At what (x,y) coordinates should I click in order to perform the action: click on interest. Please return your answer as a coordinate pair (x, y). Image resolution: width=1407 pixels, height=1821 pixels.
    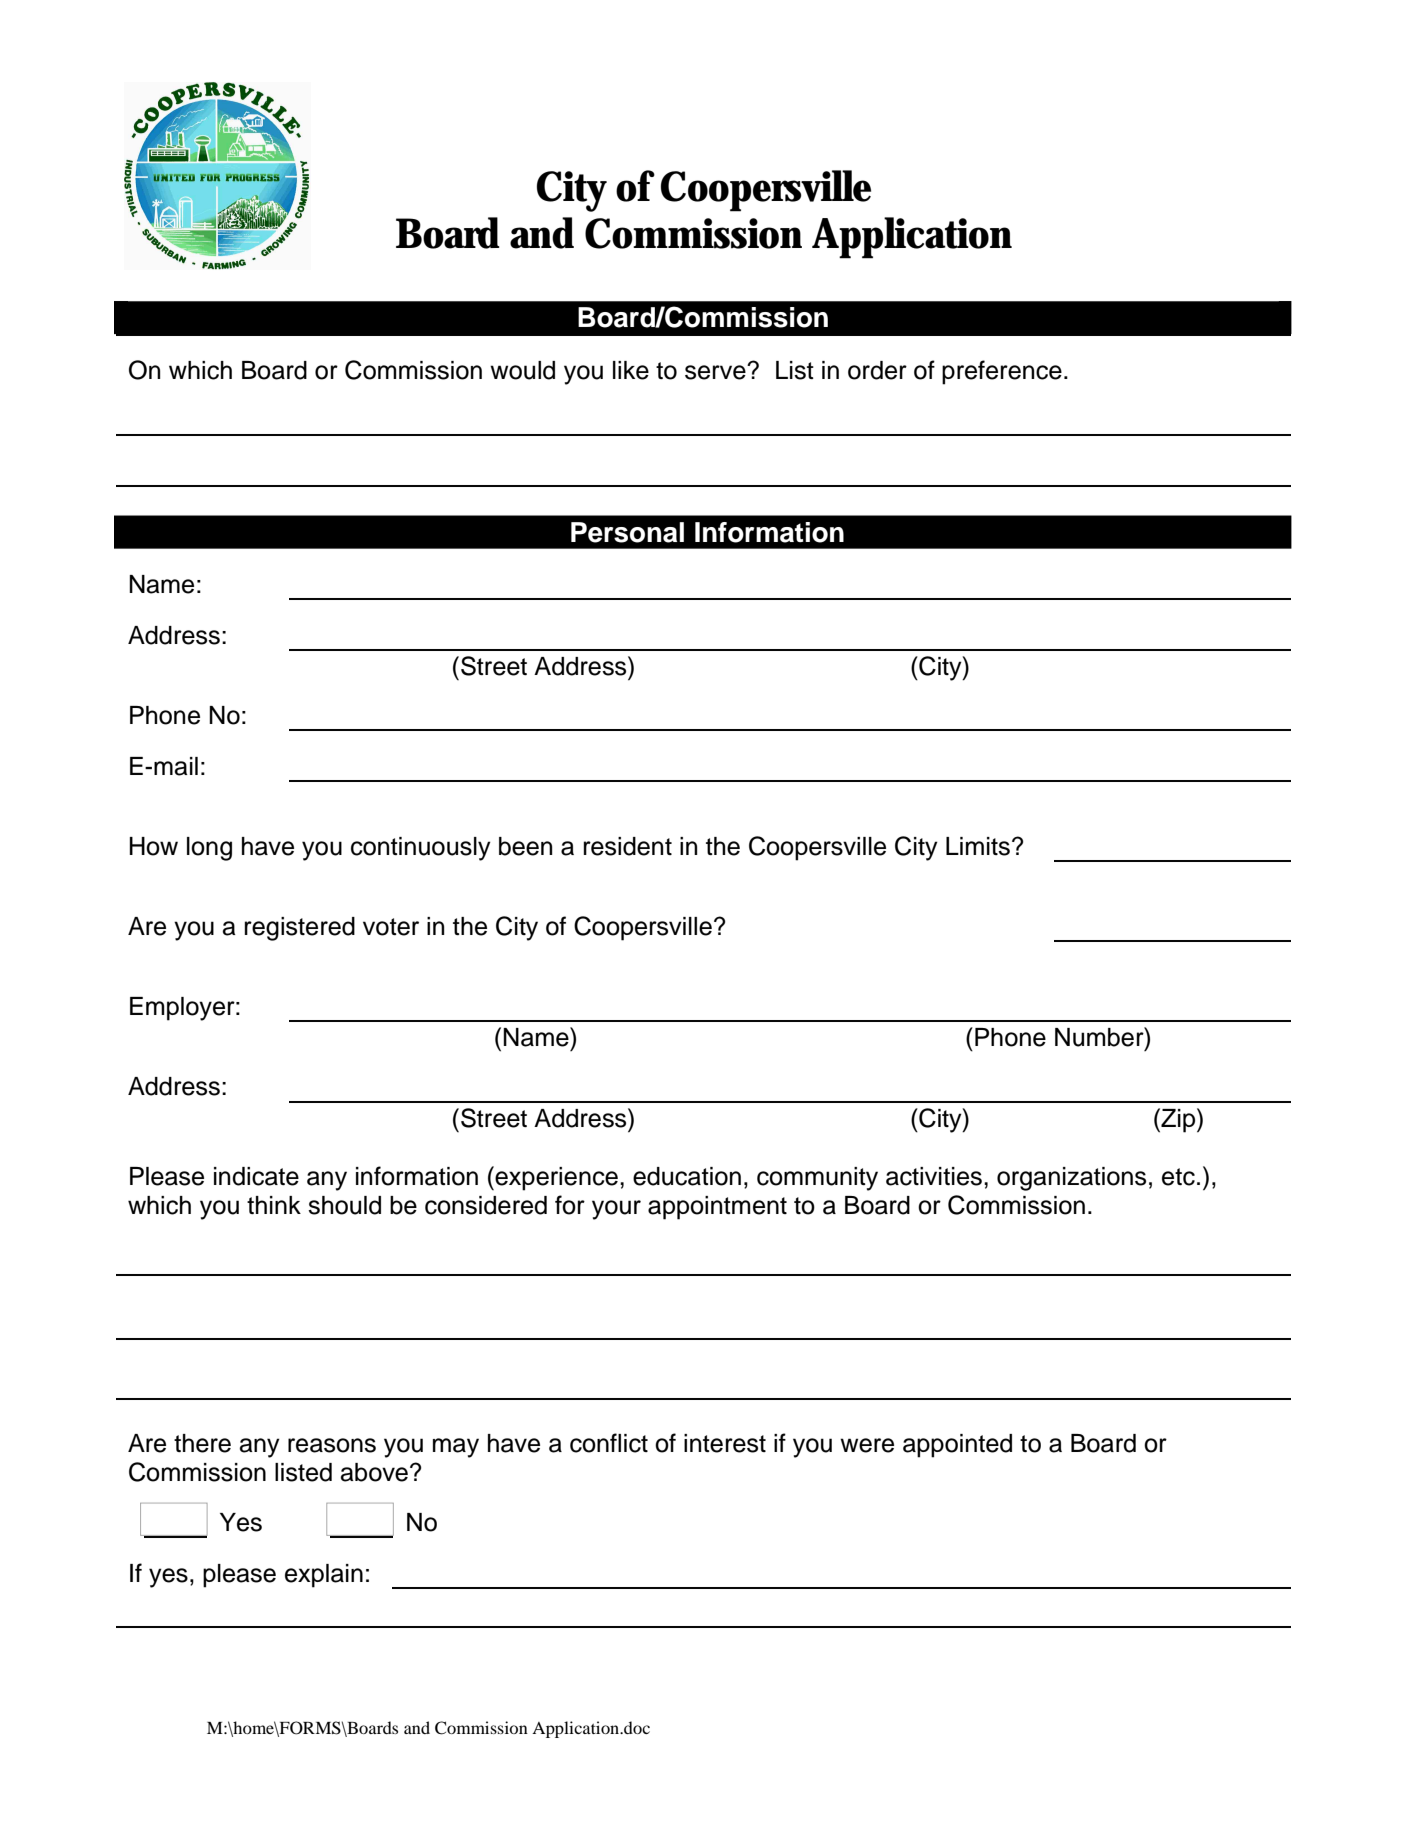
    Looking at the image, I should click on (725, 1443).
